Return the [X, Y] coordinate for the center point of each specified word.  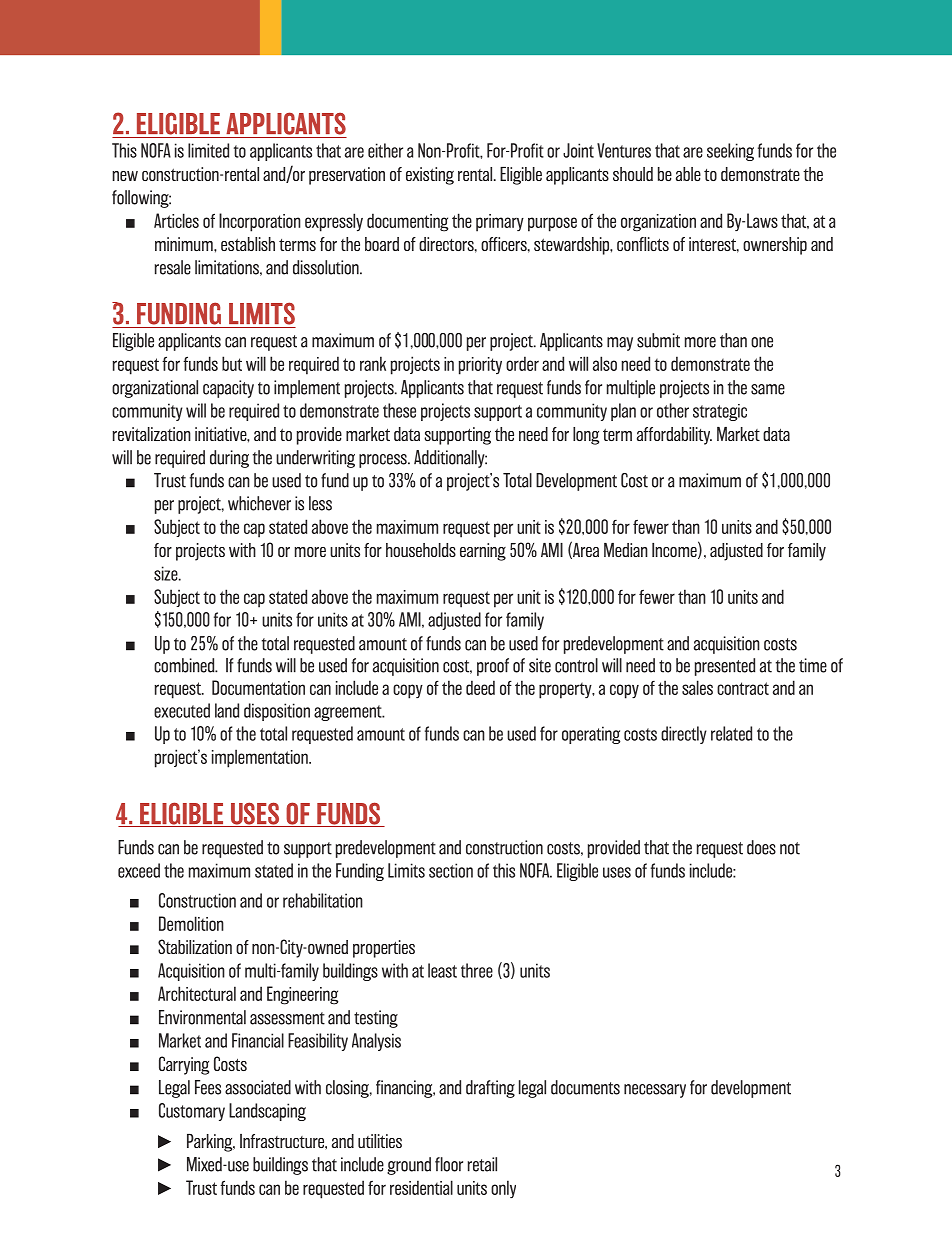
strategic [720, 412]
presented [725, 667]
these [399, 410]
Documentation [258, 687]
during [229, 459]
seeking [730, 152]
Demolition [191, 923]
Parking [211, 1143]
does [761, 847]
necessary [655, 1091]
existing [430, 176]
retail [482, 1164]
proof [493, 667]
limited [208, 150]
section [451, 870]
